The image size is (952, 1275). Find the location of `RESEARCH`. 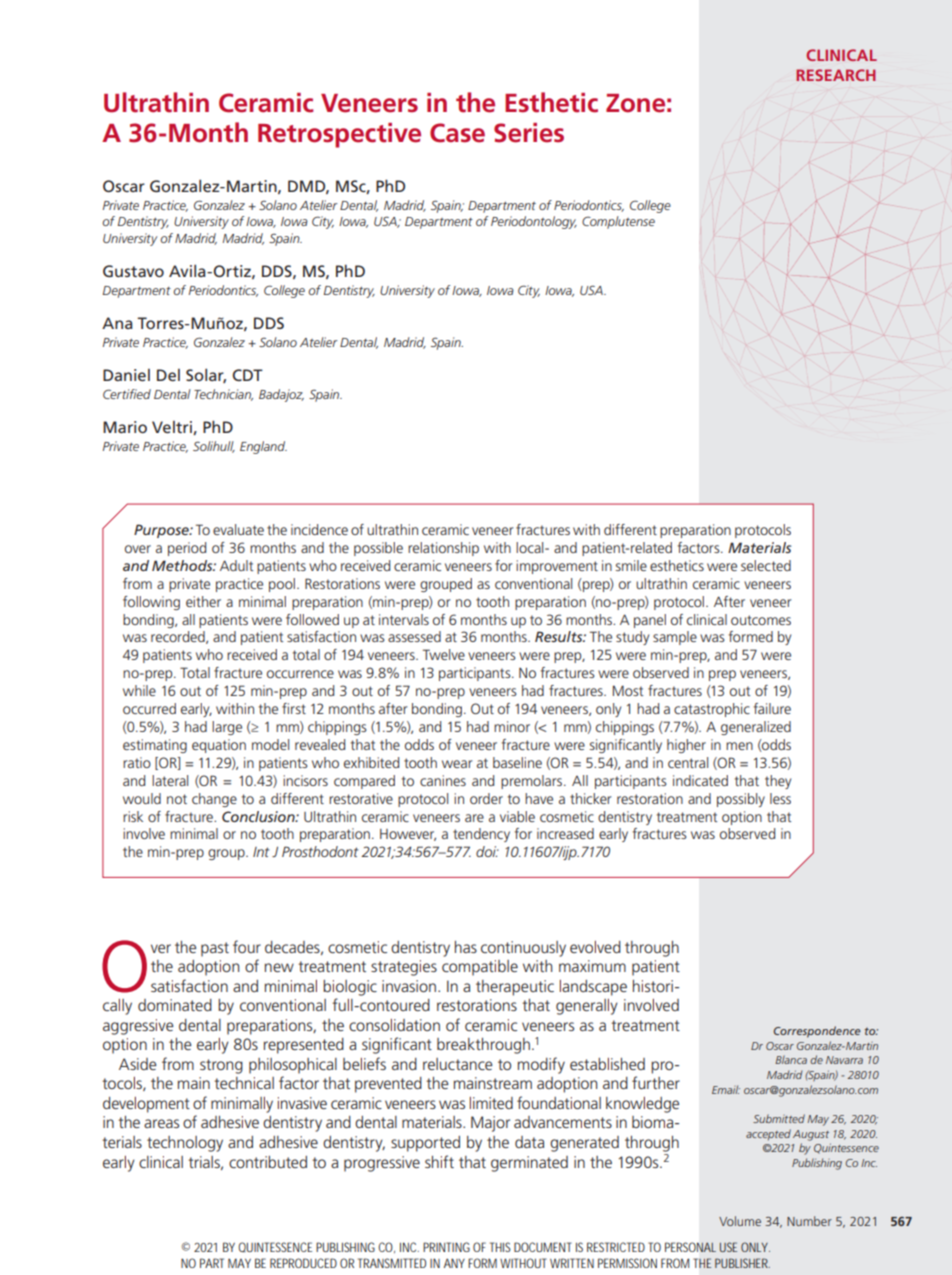

RESEARCH is located at coordinates (836, 75).
